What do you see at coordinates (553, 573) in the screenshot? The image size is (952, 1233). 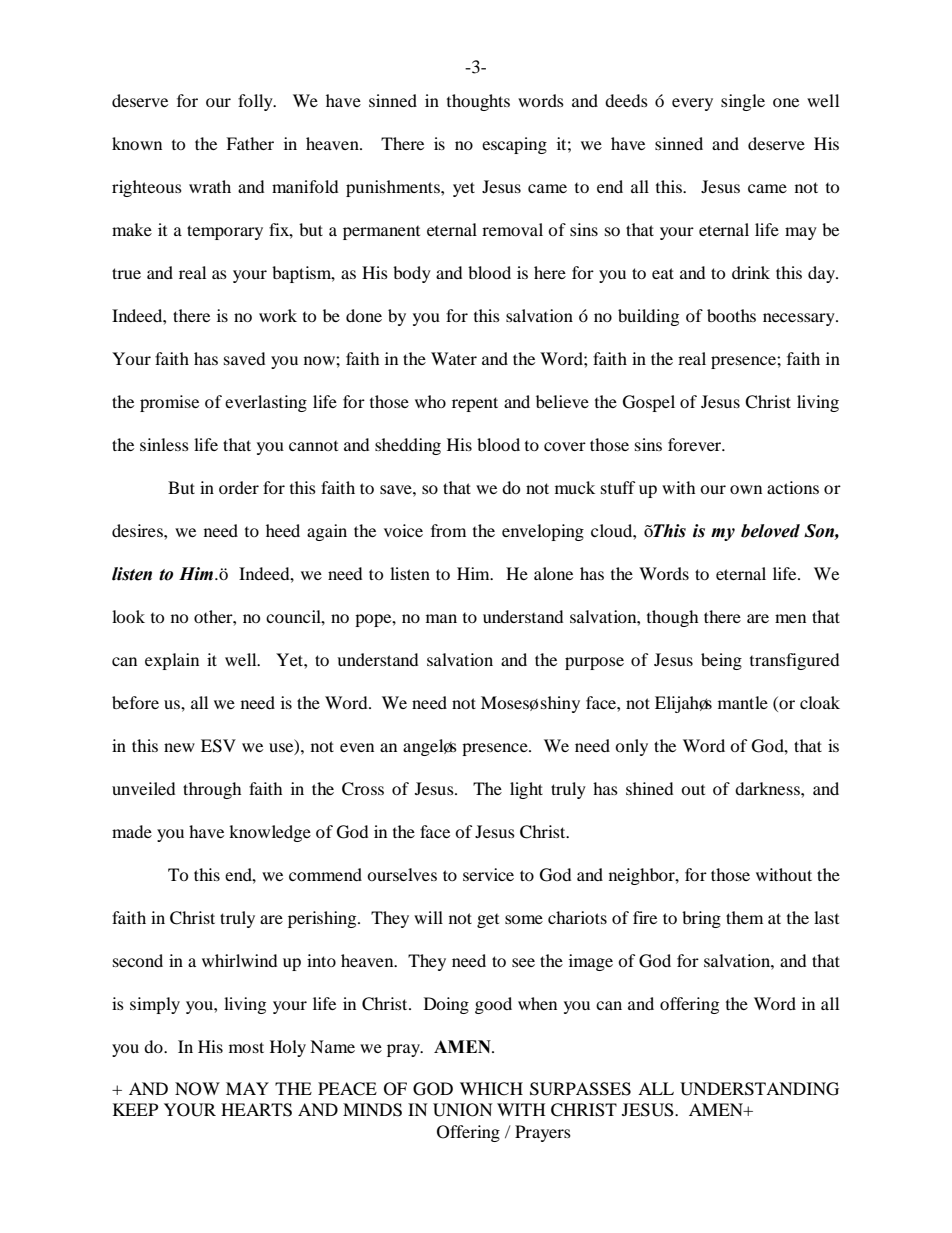 I see `alone` at bounding box center [553, 573].
